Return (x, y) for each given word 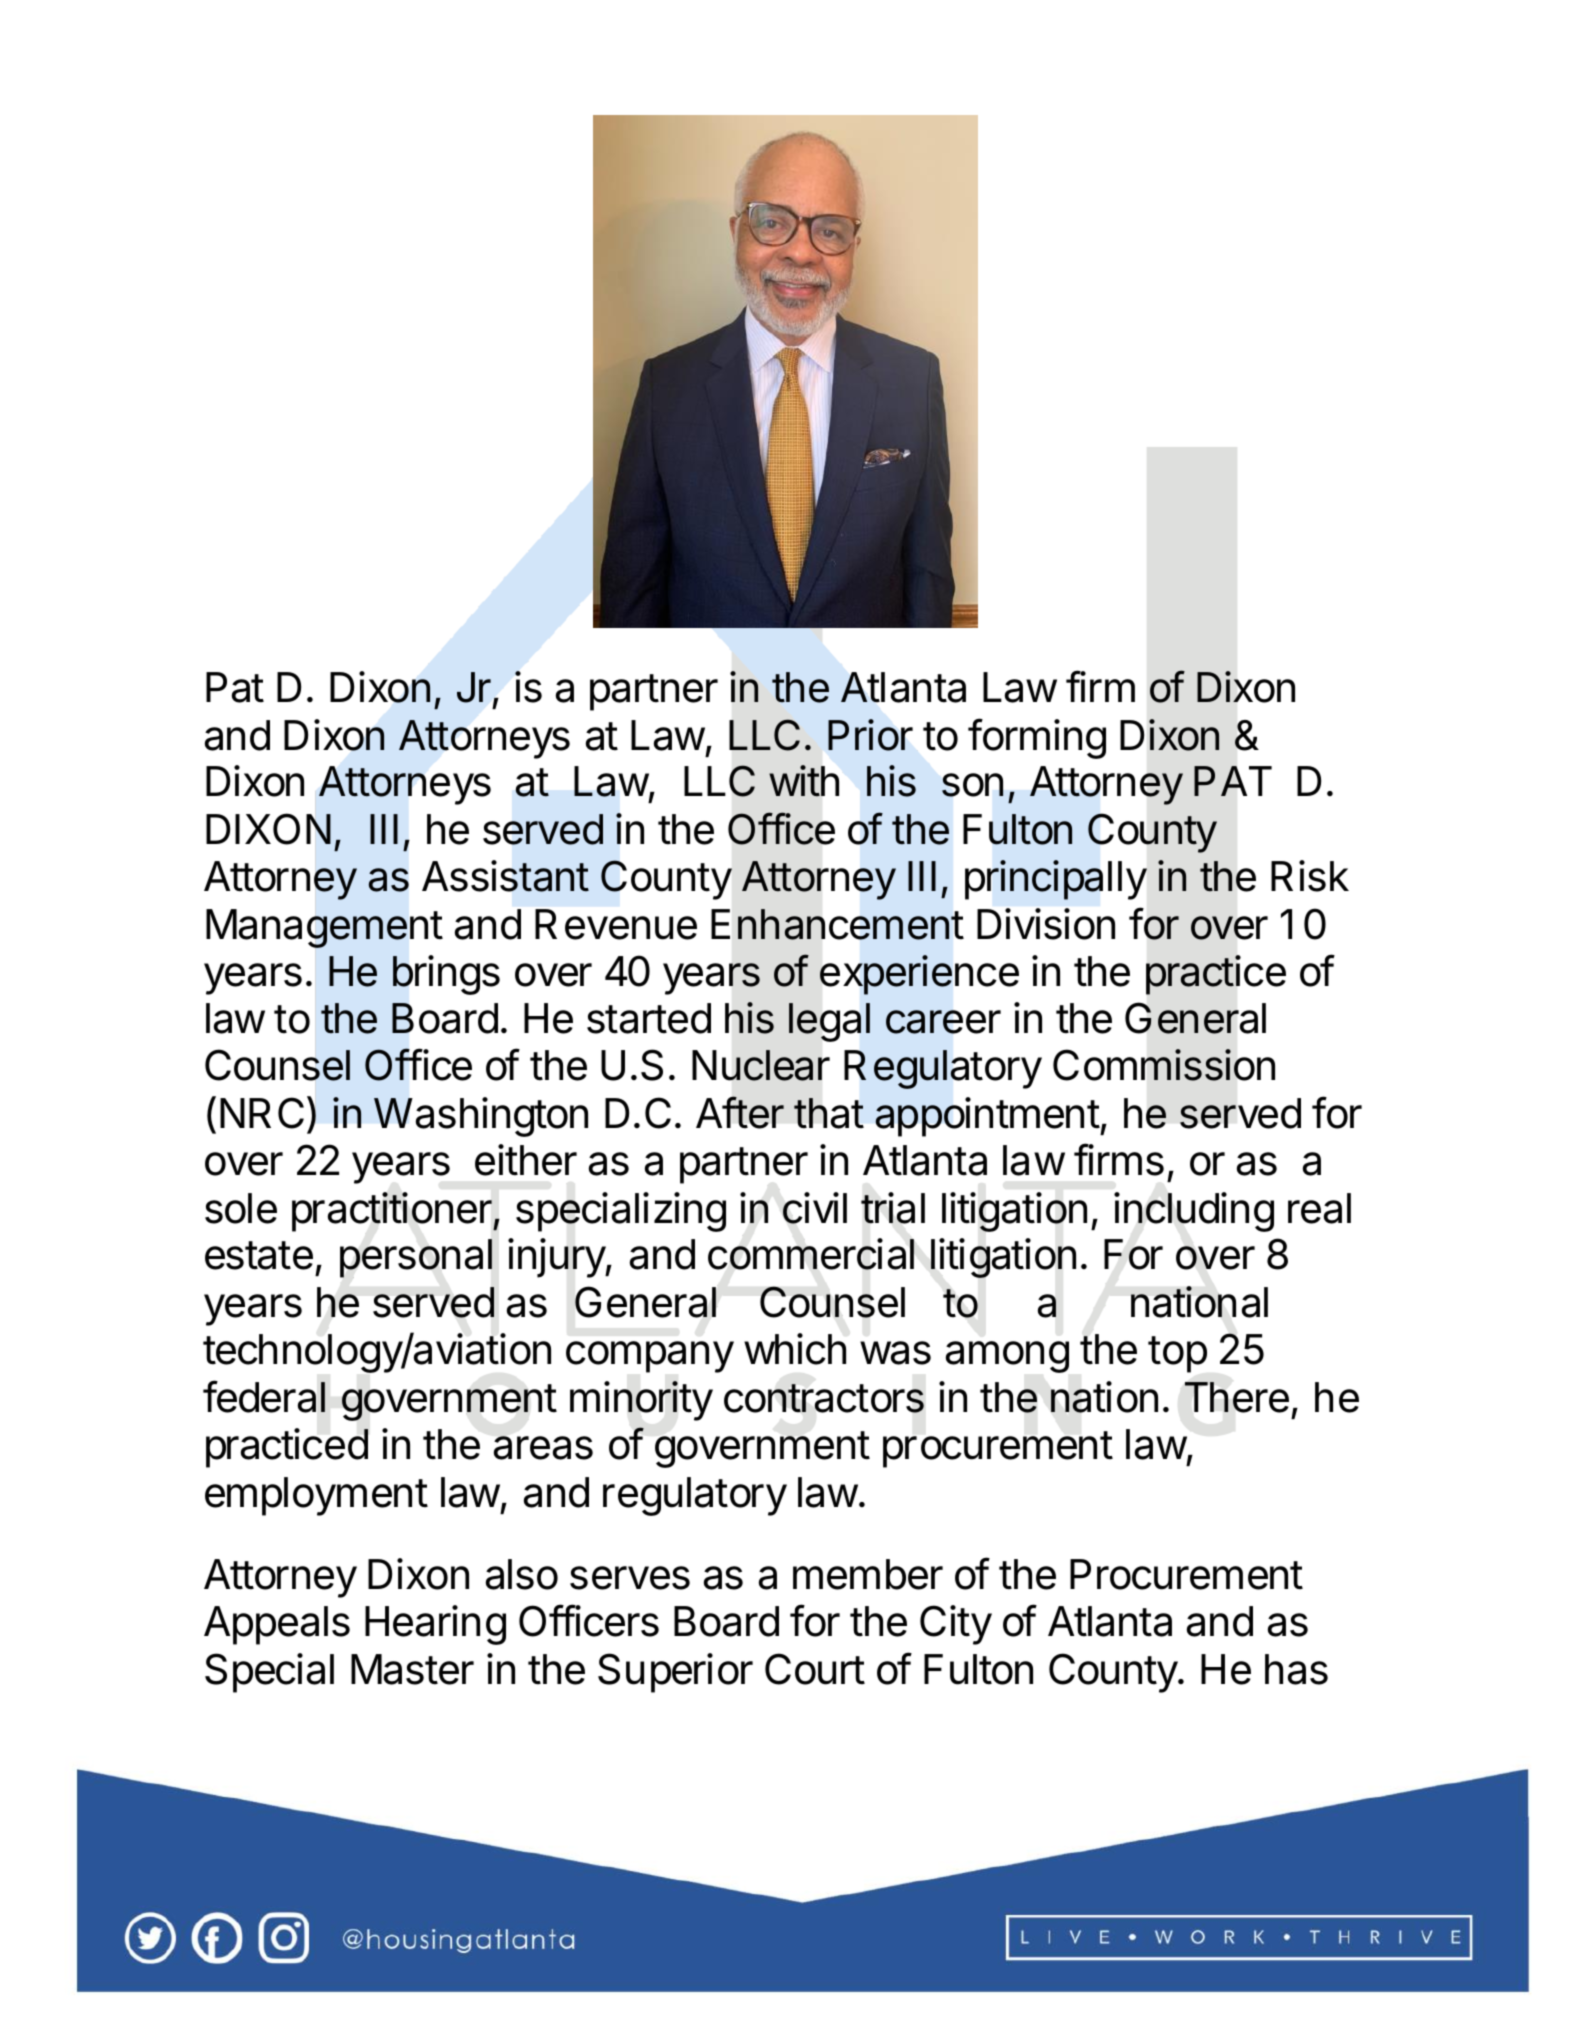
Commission (1164, 1065)
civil (815, 1208)
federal (264, 1396)
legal (829, 1022)
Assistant (505, 876)
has (1296, 1669)
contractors (824, 1398)
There (1237, 1397)
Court (815, 1669)
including (1194, 1212)
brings (446, 975)
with (804, 781)
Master (412, 1669)
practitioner (393, 1212)
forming (1037, 738)
